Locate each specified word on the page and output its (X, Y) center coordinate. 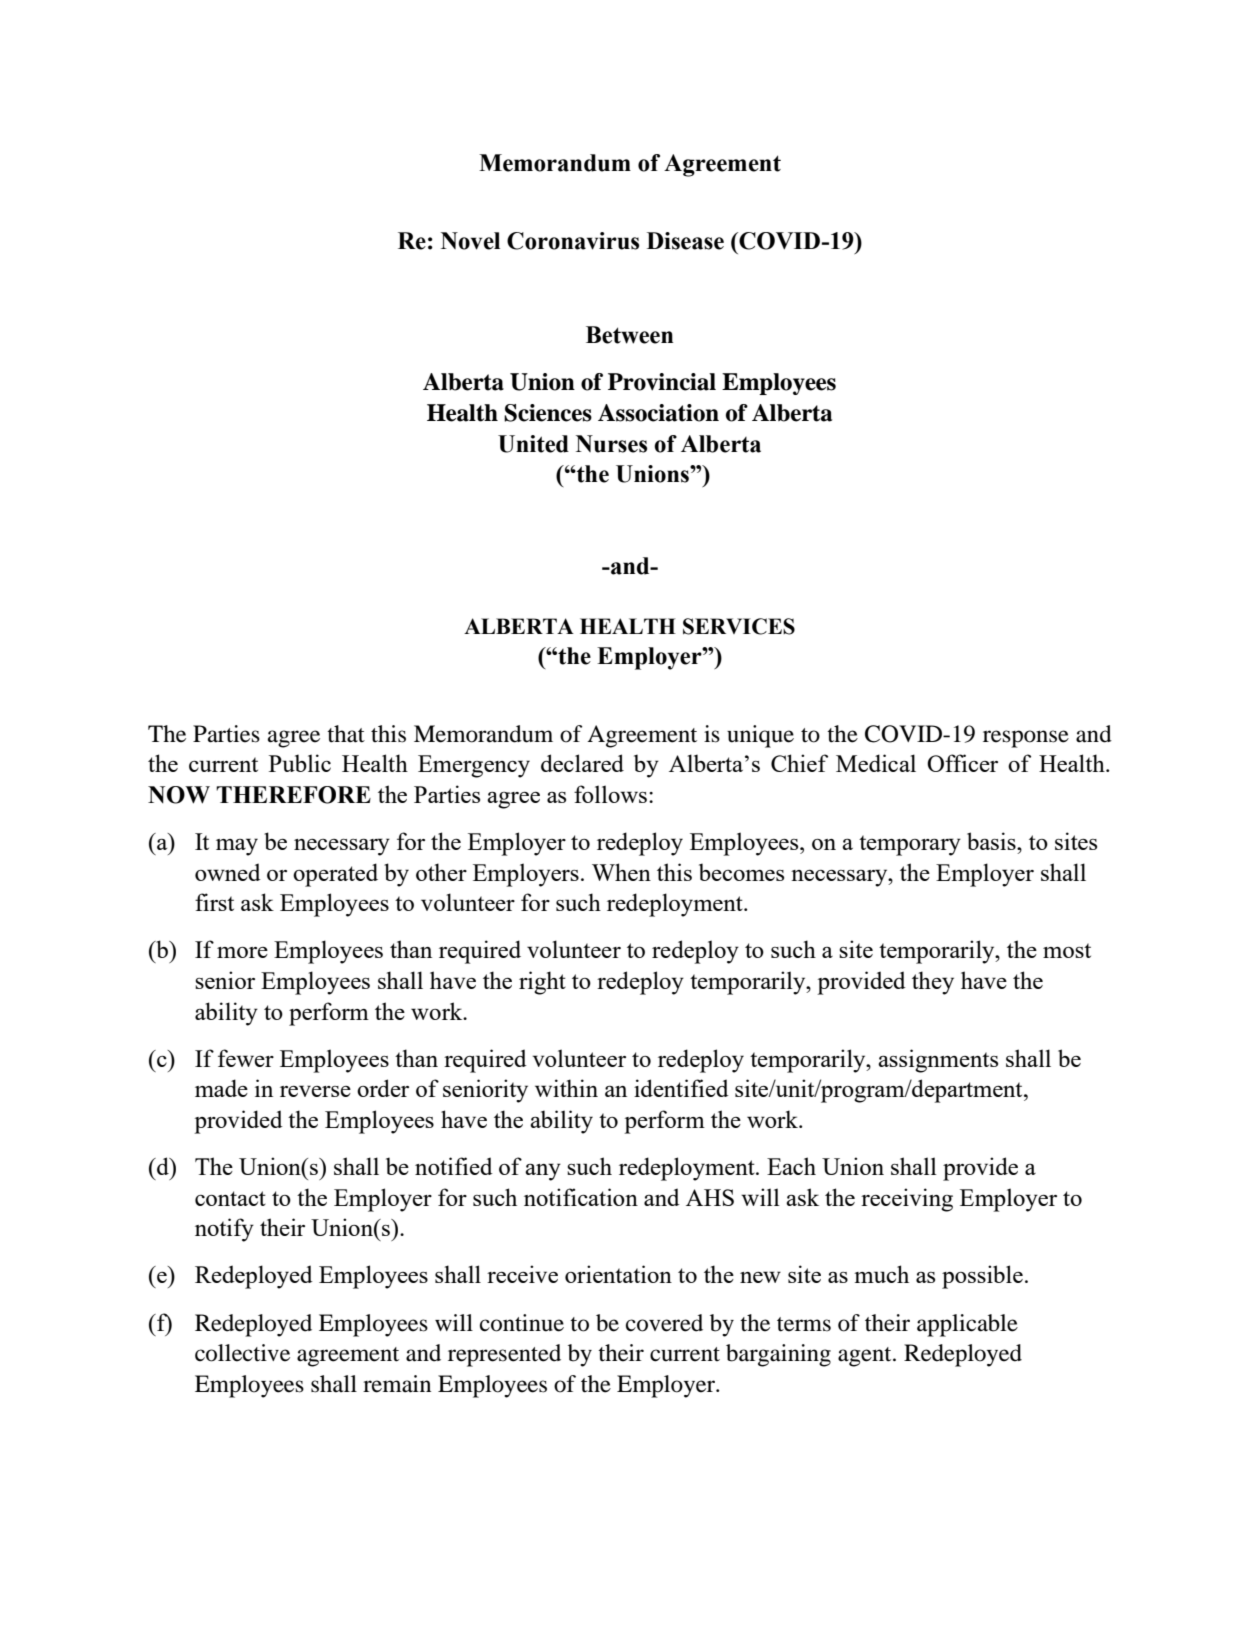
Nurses (611, 444)
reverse (315, 1091)
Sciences (548, 413)
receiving (907, 1200)
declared (582, 763)
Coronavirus (573, 241)
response (1026, 739)
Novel (470, 241)
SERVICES (739, 626)
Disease (685, 241)
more (242, 952)
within (566, 1088)
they (933, 983)
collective (242, 1353)
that (346, 734)
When (621, 872)
